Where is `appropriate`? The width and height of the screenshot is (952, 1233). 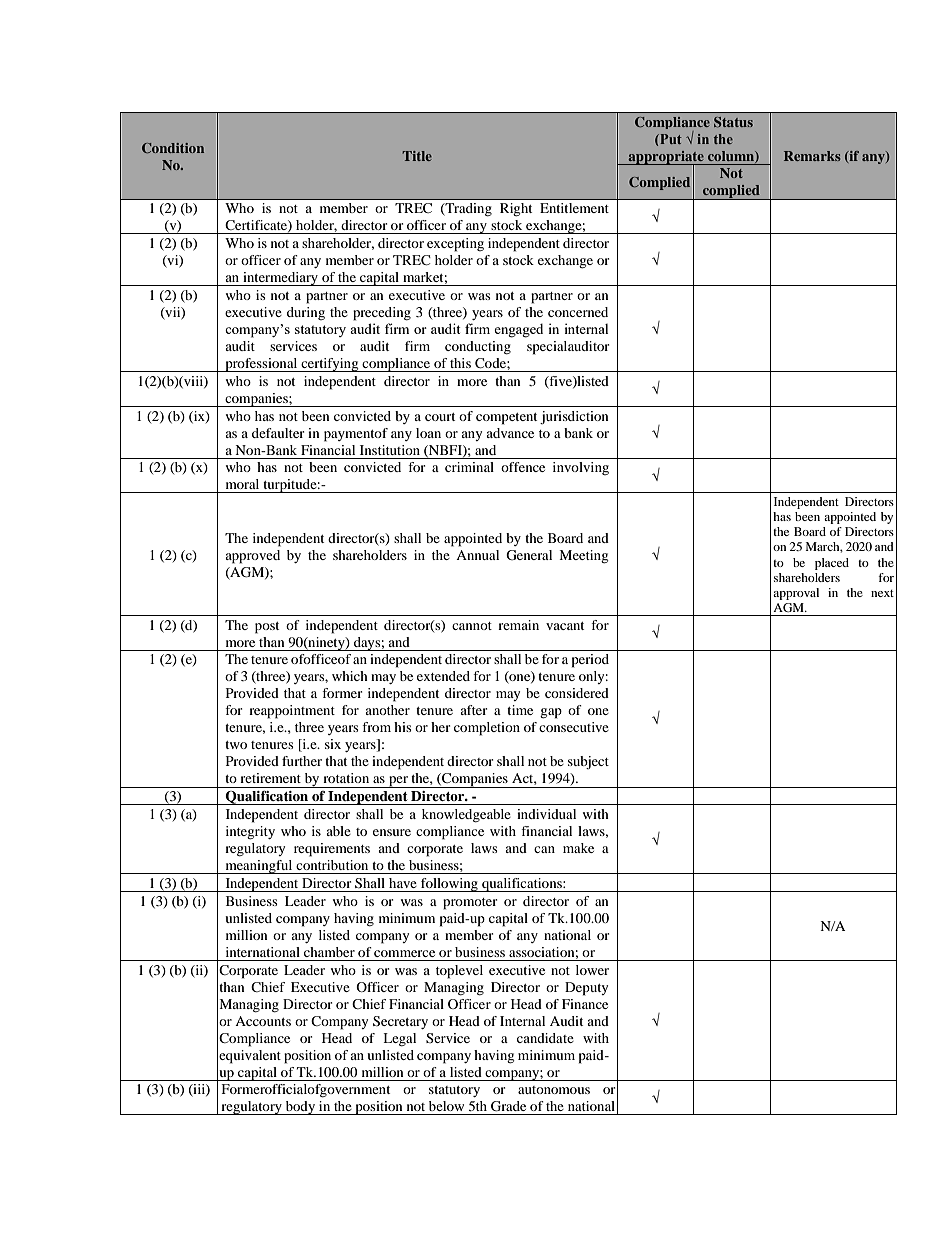
appropriate is located at coordinates (666, 158).
